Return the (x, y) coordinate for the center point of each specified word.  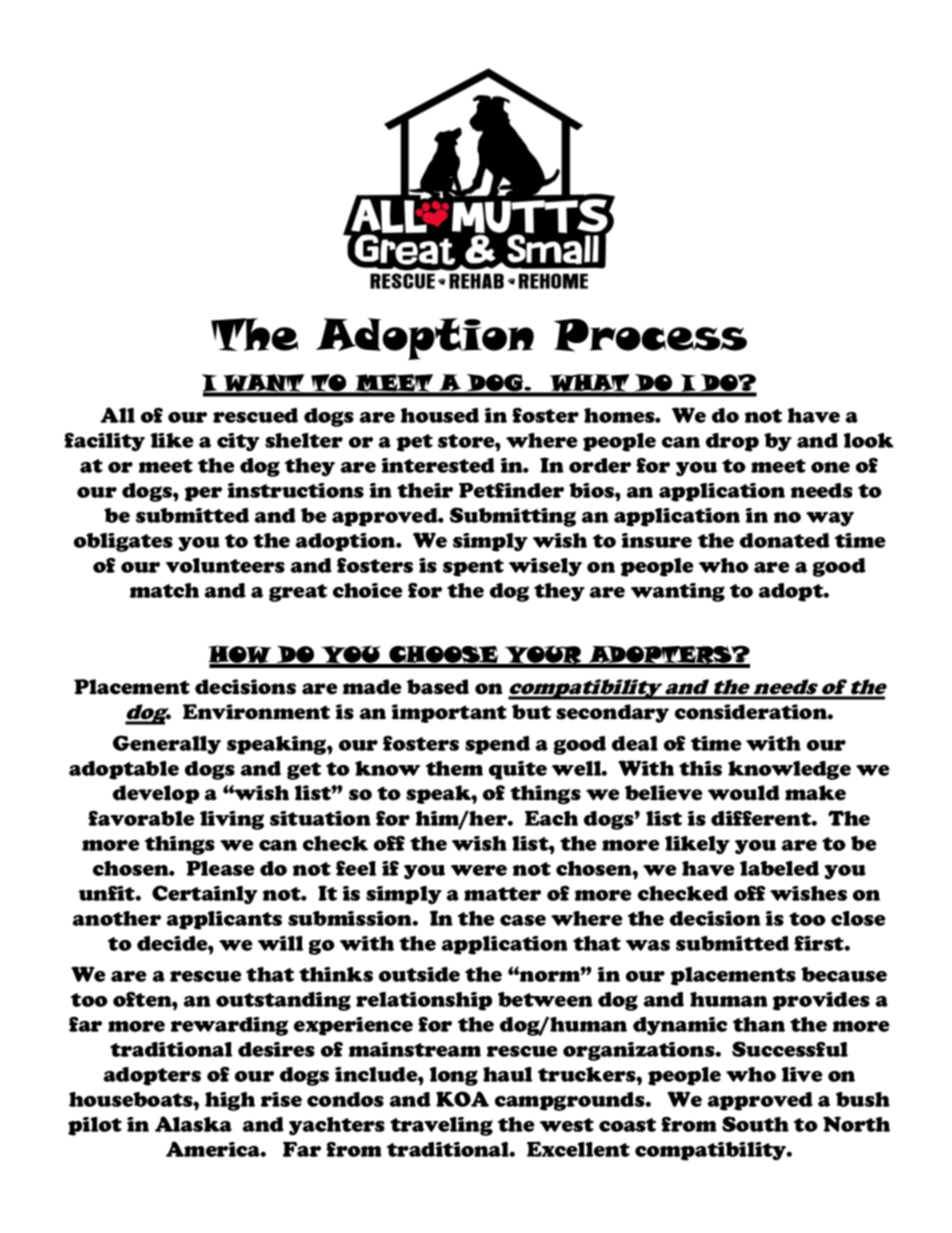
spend (497, 745)
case (523, 920)
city (238, 442)
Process (650, 335)
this (700, 768)
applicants (224, 920)
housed (439, 415)
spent (473, 568)
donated (785, 540)
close (858, 918)
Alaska (193, 1124)
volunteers (225, 565)
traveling (441, 1126)
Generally (167, 744)
